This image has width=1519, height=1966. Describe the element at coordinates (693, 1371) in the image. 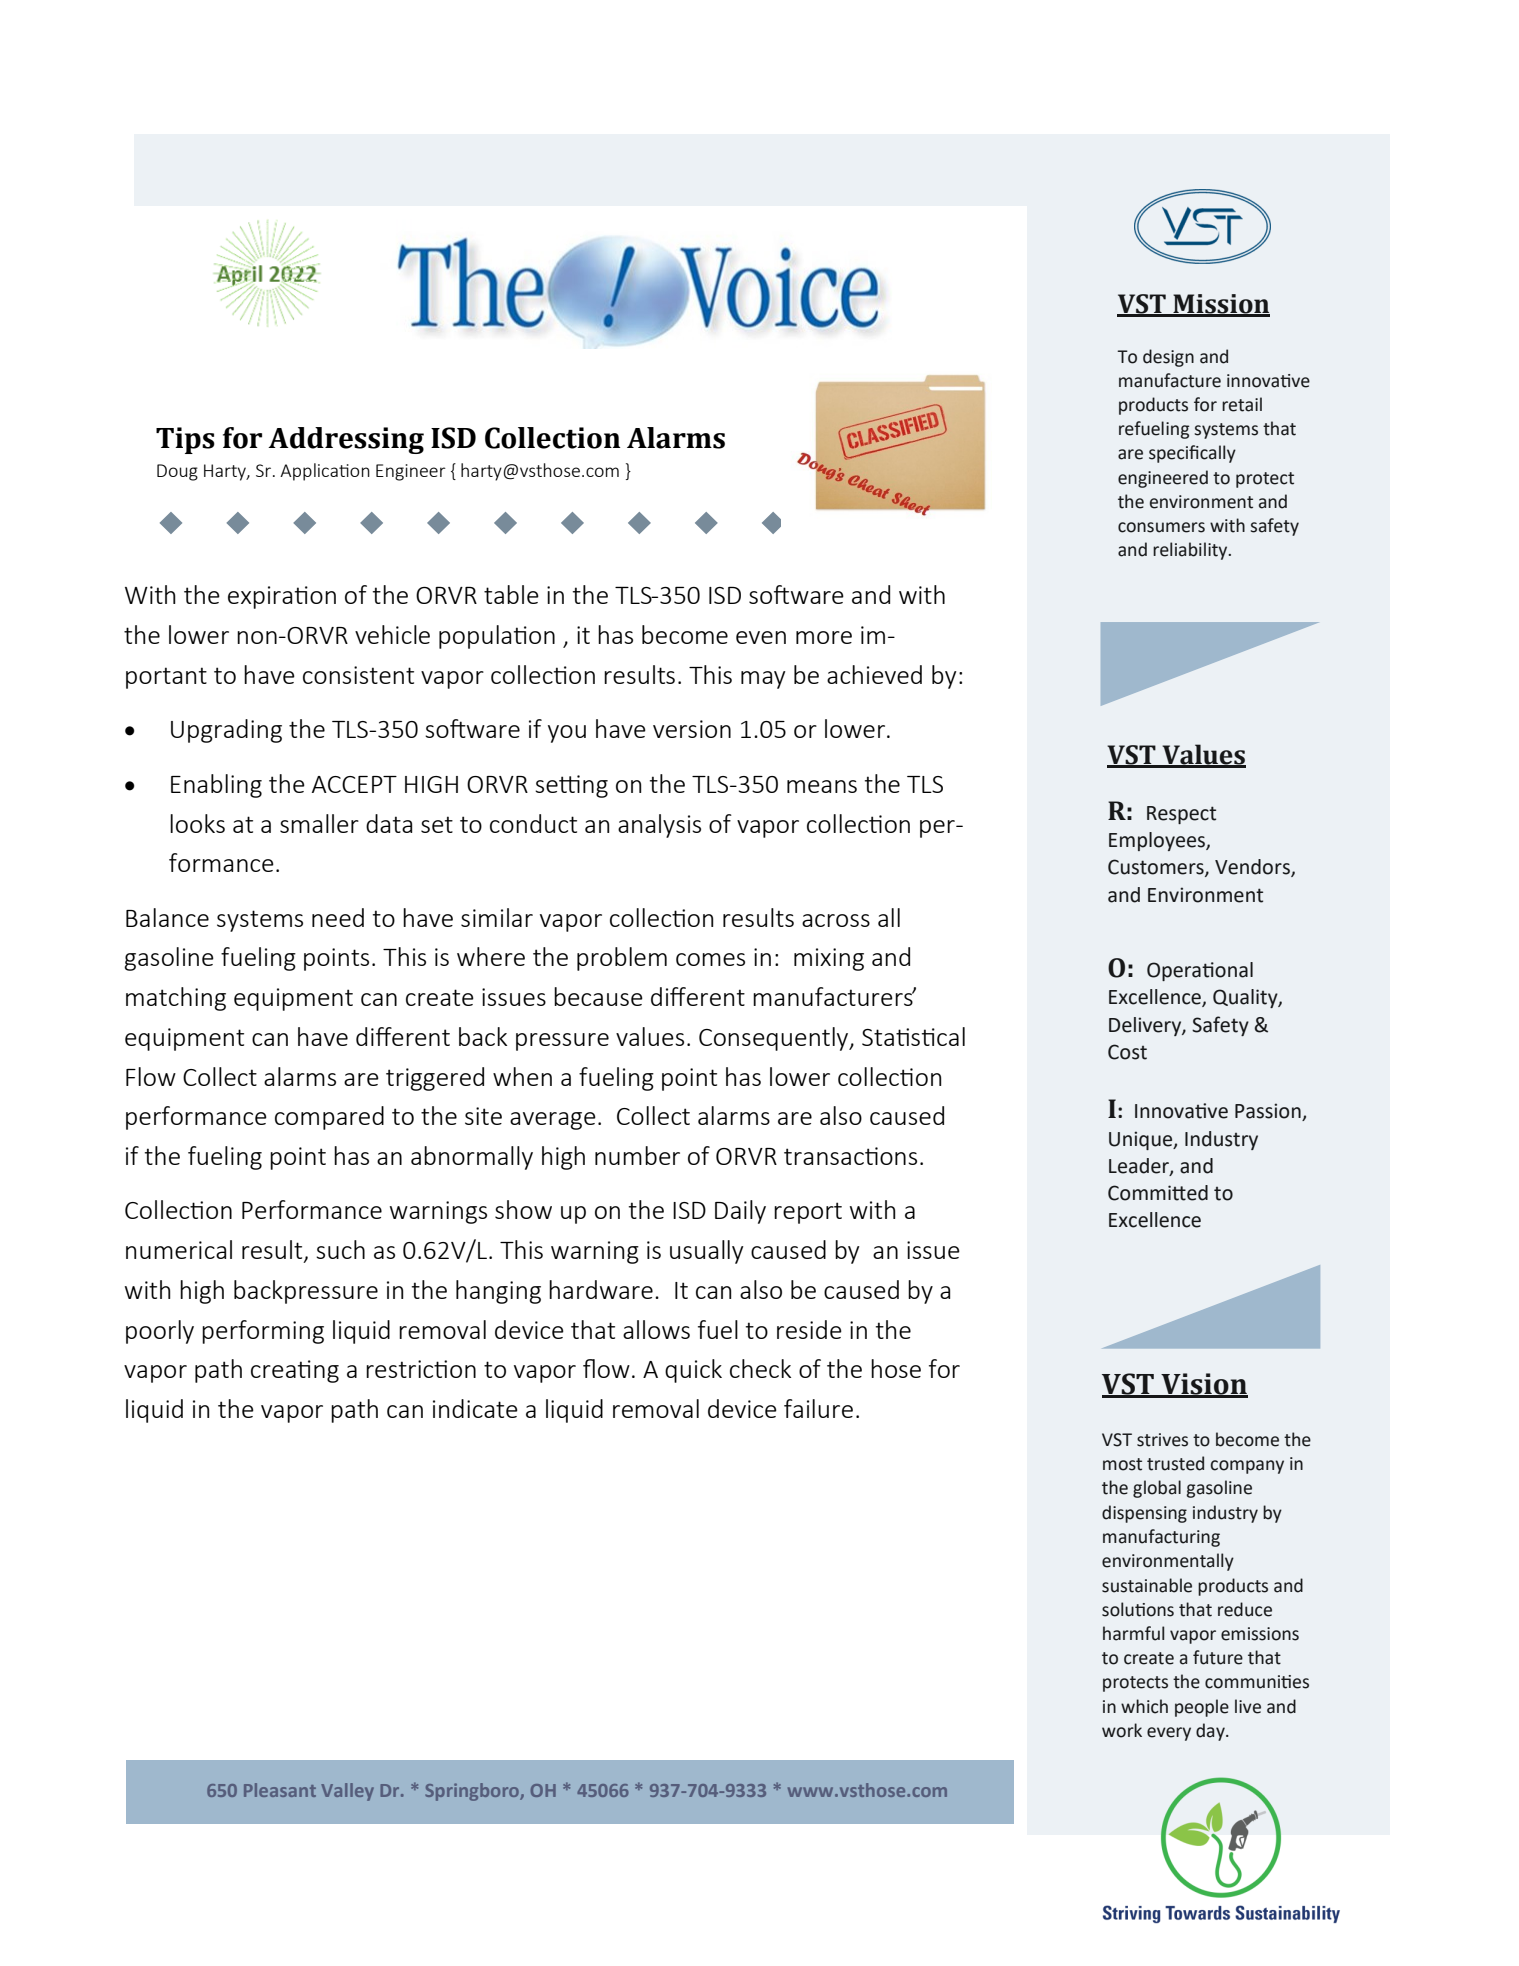

I see `quick` at that location.
